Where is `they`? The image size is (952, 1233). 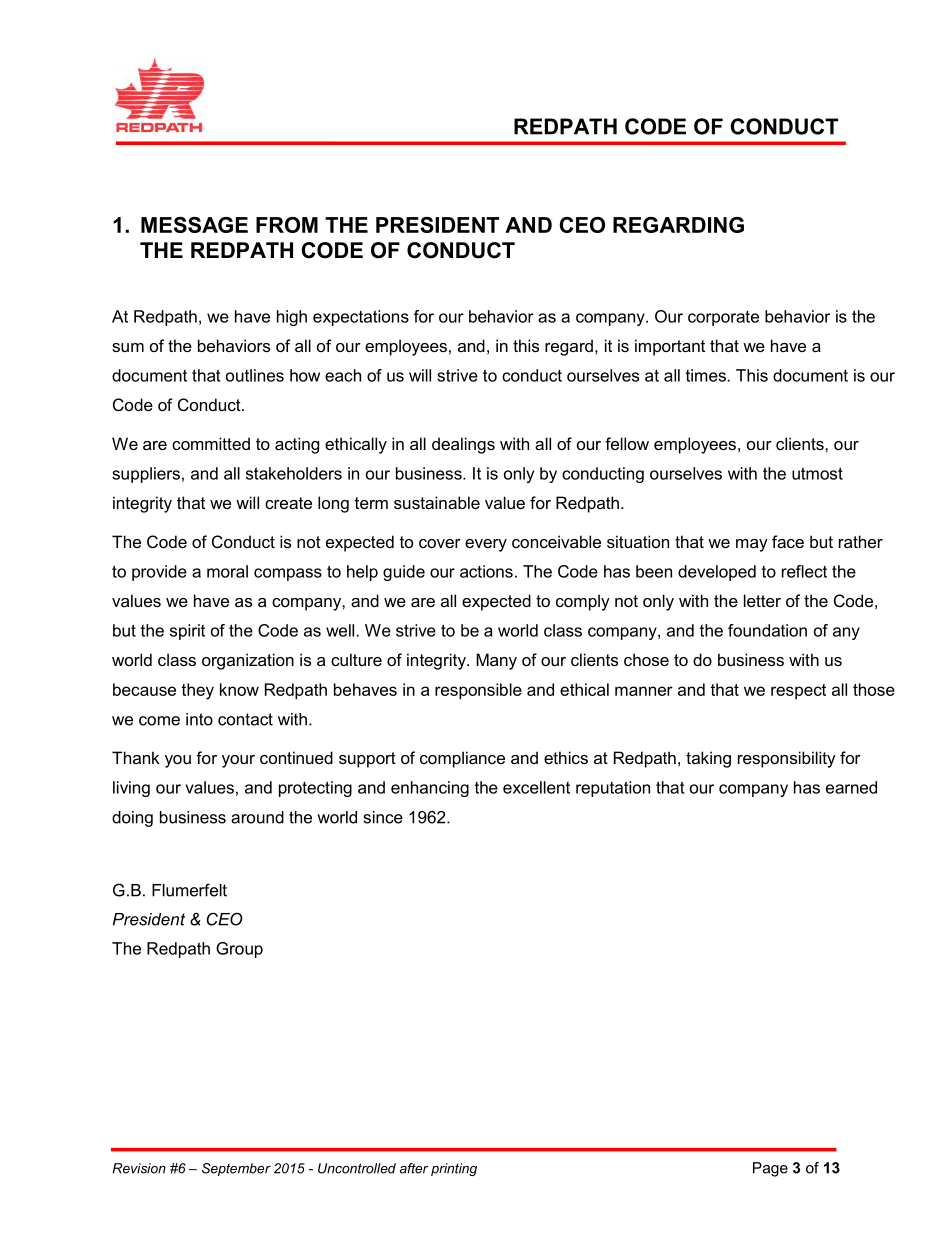
they is located at coordinates (197, 691).
